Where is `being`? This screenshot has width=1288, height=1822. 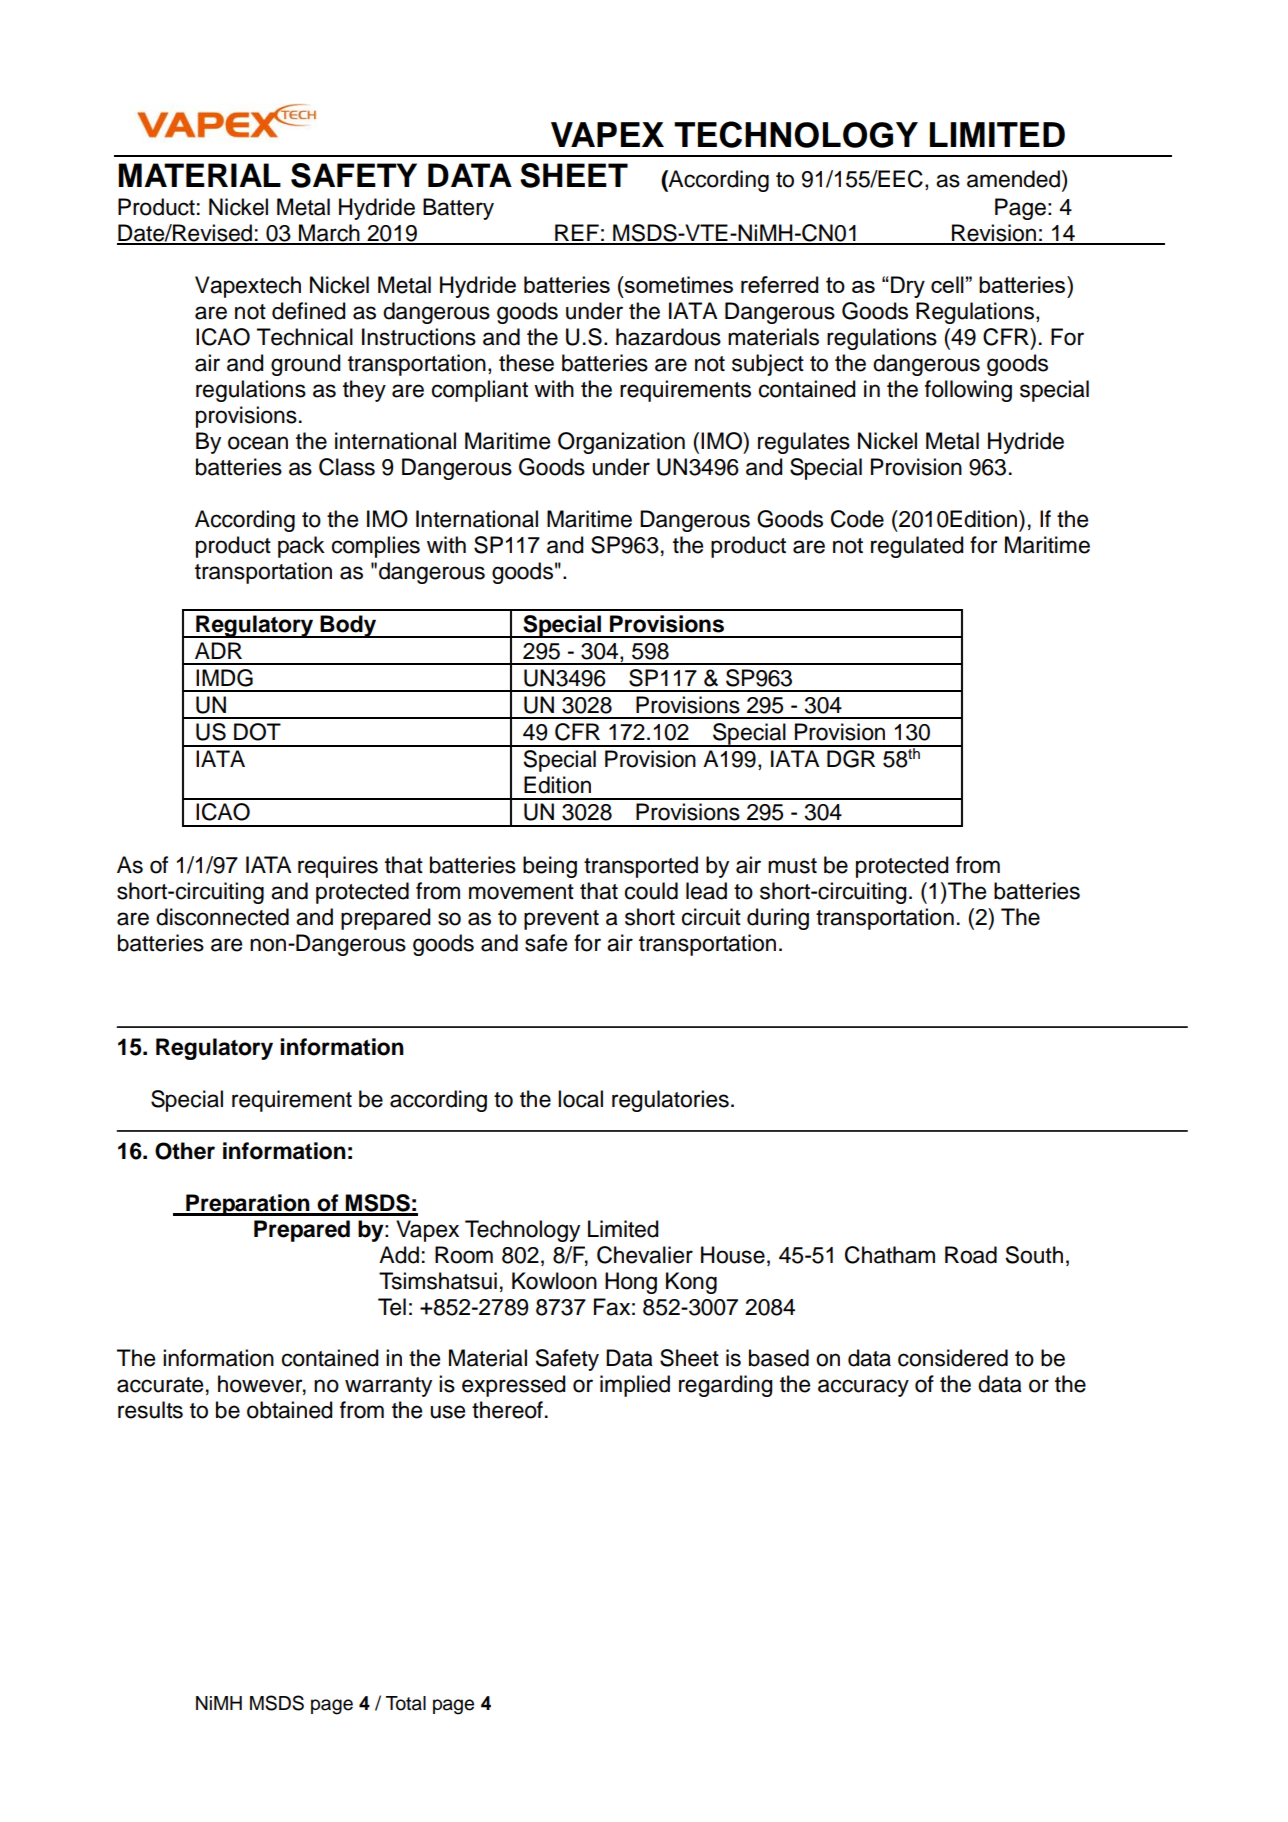 being is located at coordinates (550, 867).
